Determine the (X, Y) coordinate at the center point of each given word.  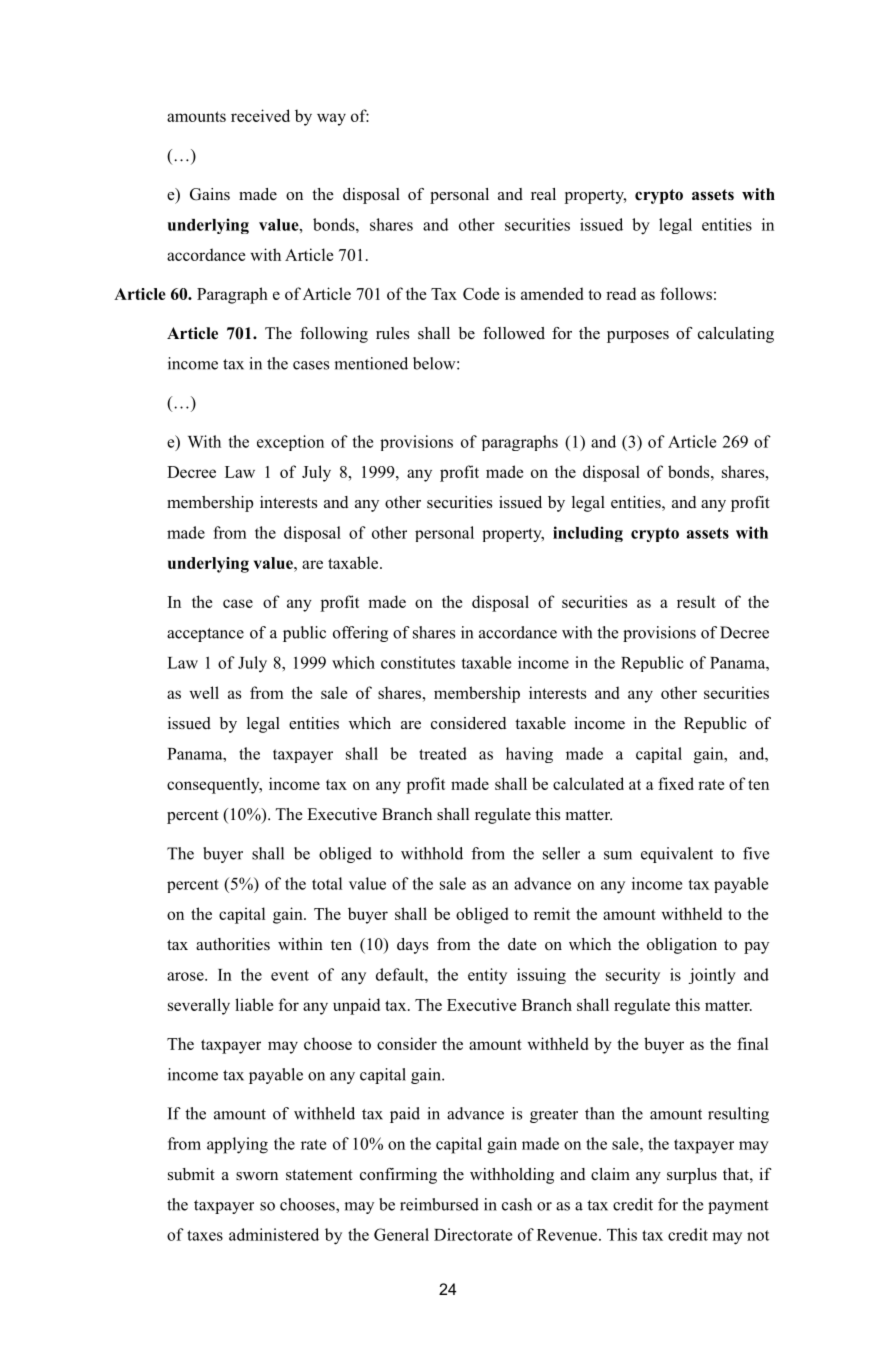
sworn (257, 1176)
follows (686, 293)
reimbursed (439, 1204)
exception (290, 443)
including (588, 534)
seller (561, 853)
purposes (638, 337)
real (543, 194)
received (260, 115)
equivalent (677, 855)
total (327, 883)
